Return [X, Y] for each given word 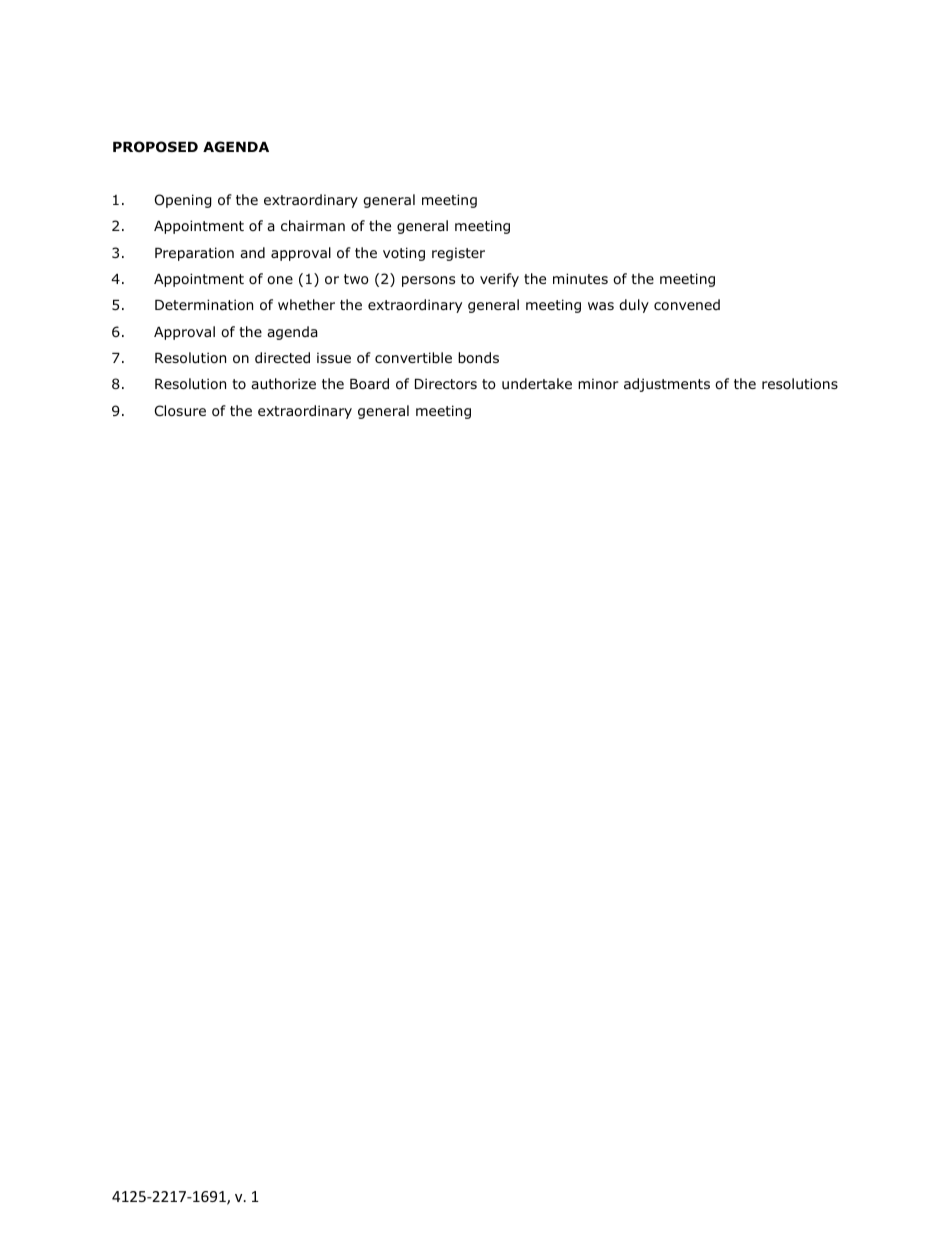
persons [428, 281]
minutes [580, 278]
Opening [183, 201]
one [280, 280]
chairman [313, 225]
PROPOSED [155, 147]
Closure [180, 411]
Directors [446, 384]
